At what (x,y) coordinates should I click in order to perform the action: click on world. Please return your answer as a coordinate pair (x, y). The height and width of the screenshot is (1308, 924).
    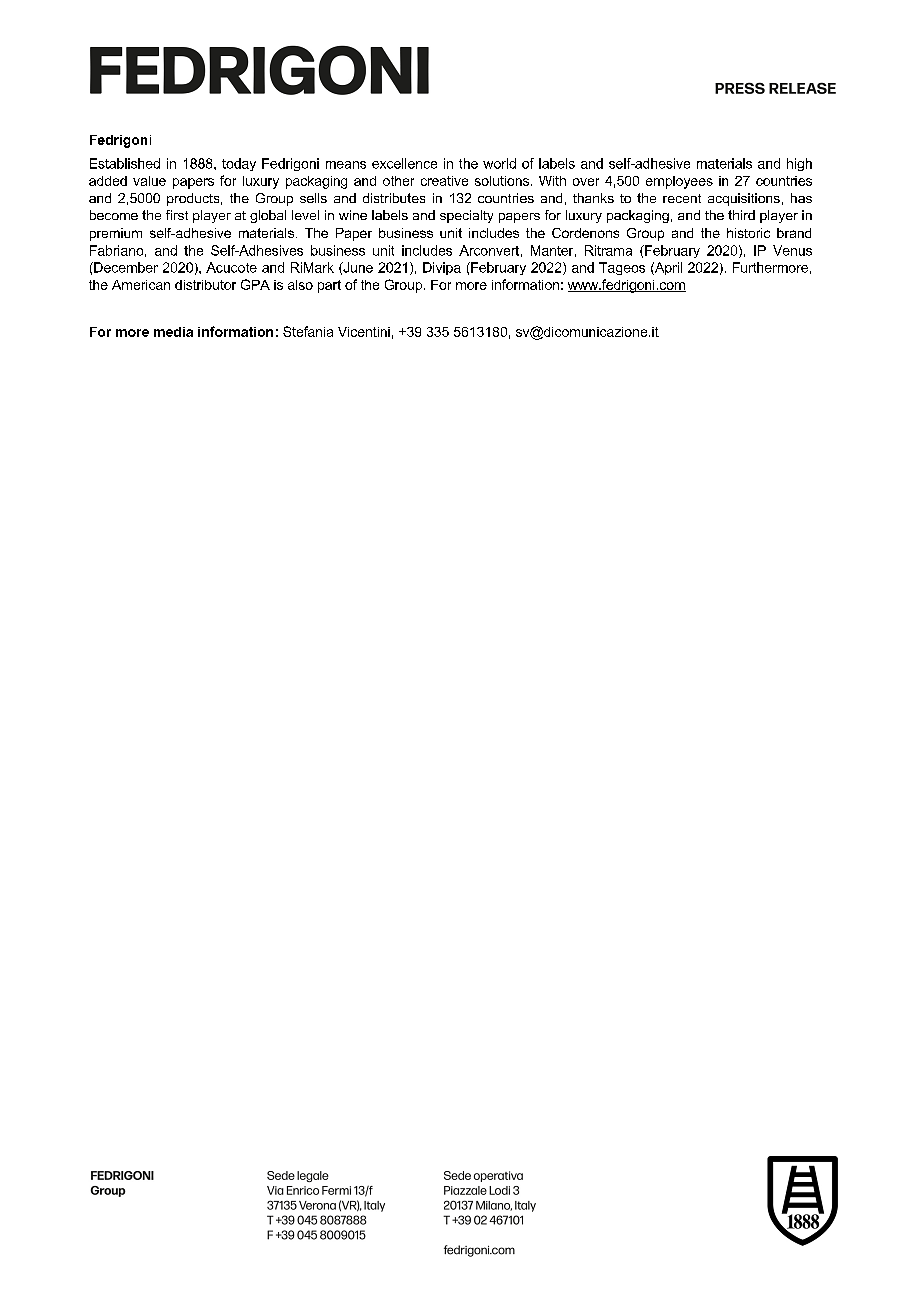
    Looking at the image, I should click on (499, 163).
